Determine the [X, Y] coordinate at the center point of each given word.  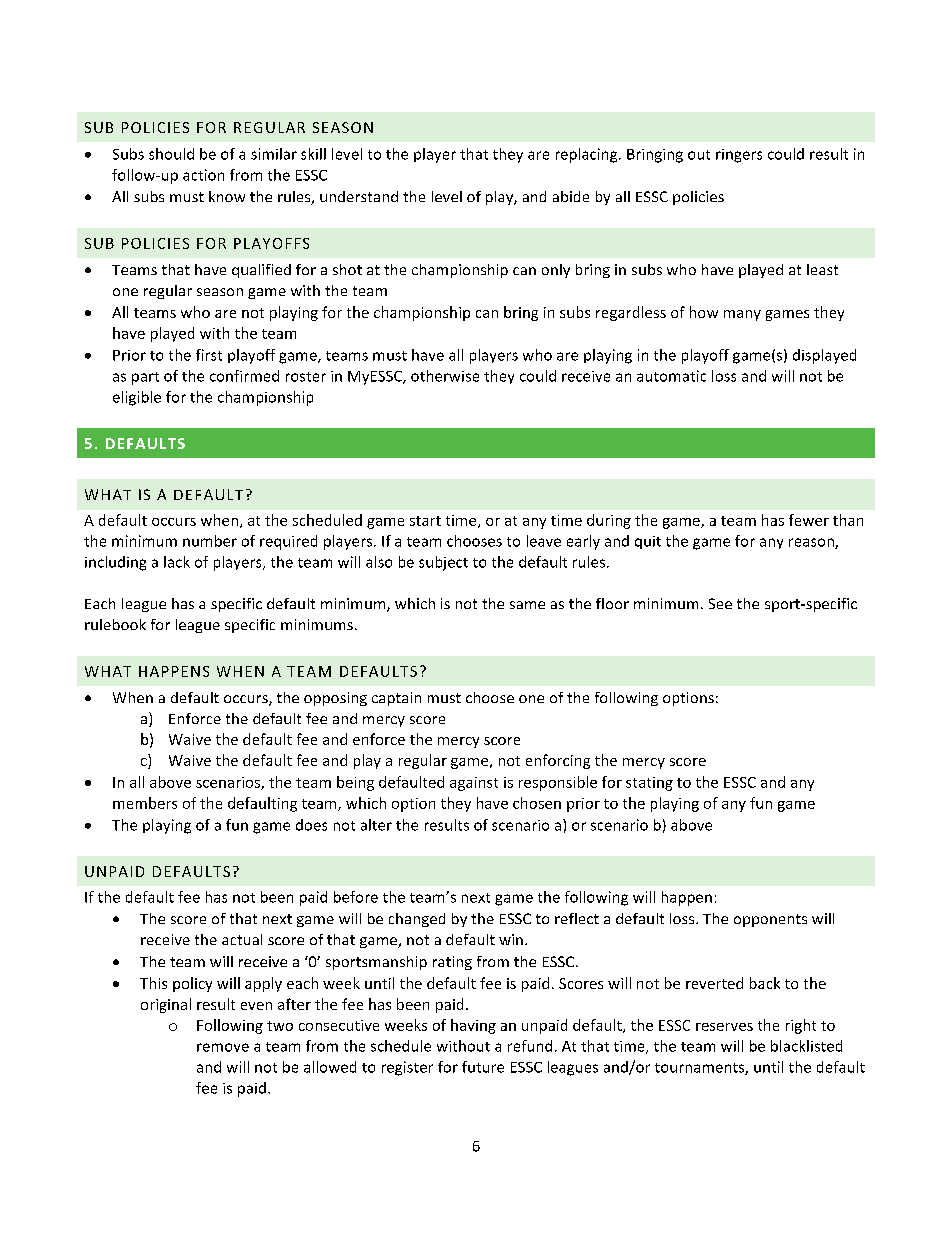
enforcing [558, 761]
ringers [739, 156]
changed [417, 920]
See [720, 603]
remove [223, 1047]
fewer [809, 520]
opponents [770, 920]
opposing [335, 699]
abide [571, 196]
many [742, 315]
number [210, 541]
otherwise [445, 376]
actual [242, 939]
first [209, 355]
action [203, 175]
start [425, 521]
